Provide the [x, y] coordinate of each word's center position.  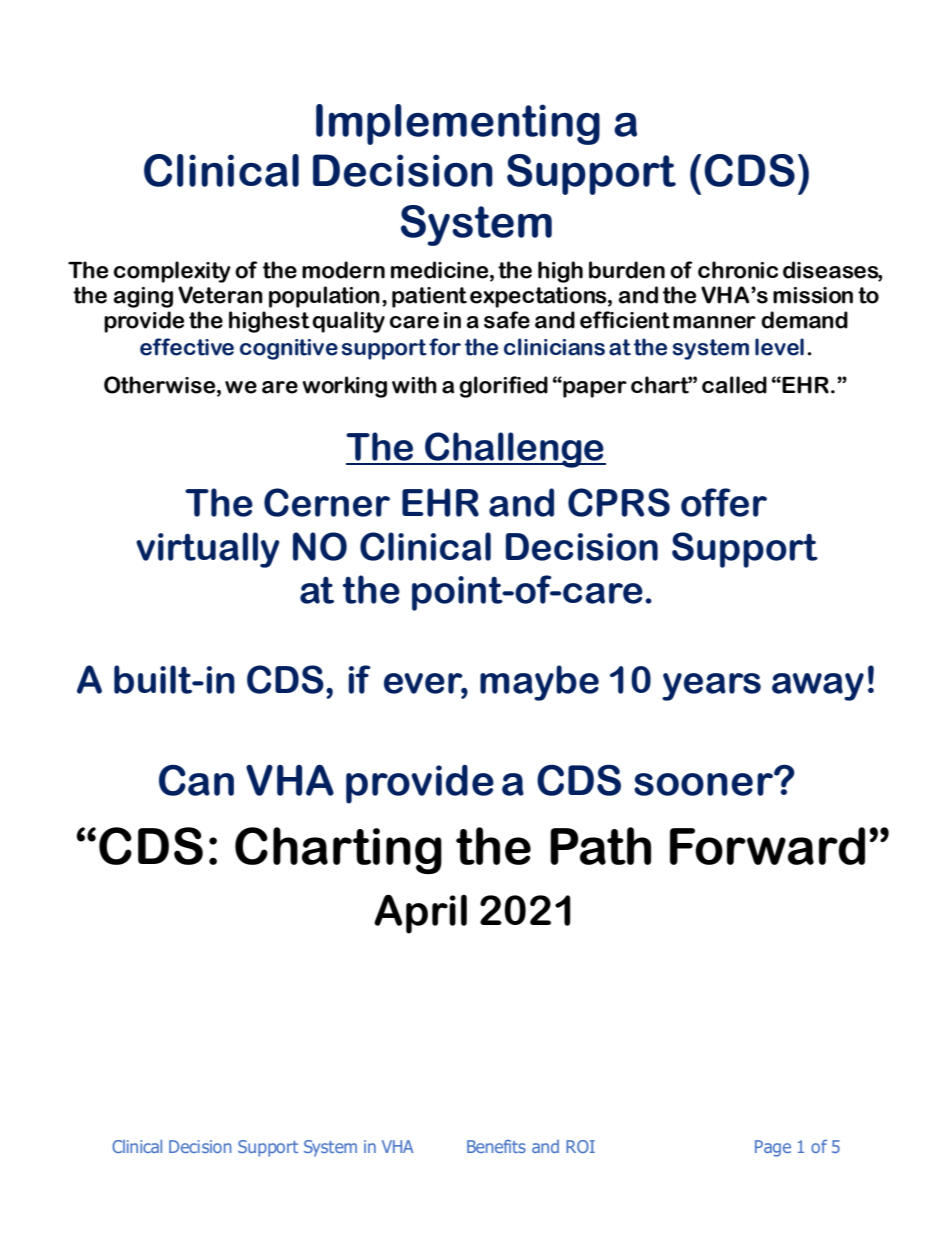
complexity [172, 272]
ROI [580, 1146]
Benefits [496, 1146]
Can [196, 780]
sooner [704, 783]
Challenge [514, 450]
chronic [738, 270]
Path [600, 846]
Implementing [458, 124]
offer [724, 502]
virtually [208, 550]
